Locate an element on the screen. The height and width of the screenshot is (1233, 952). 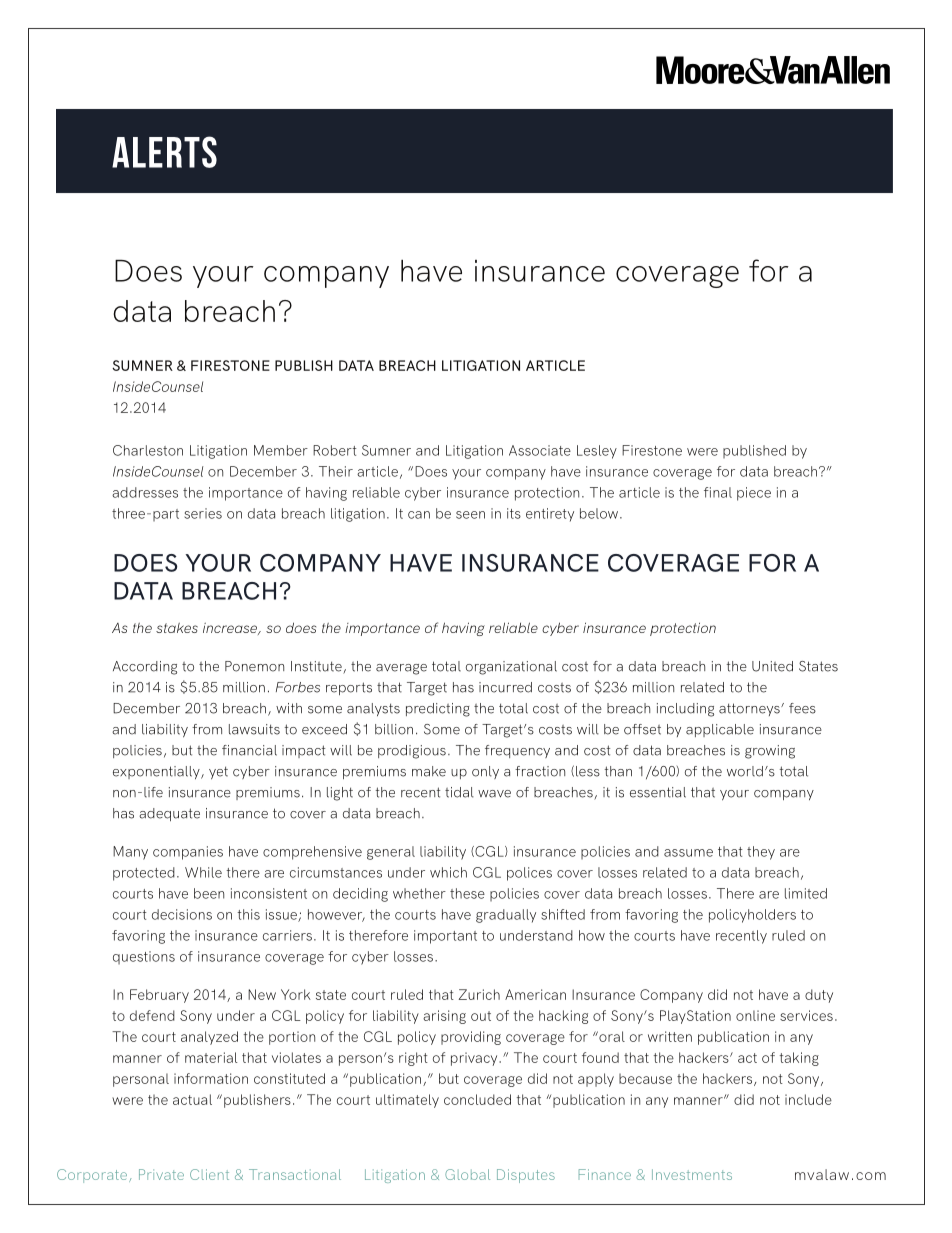
According is located at coordinates (145, 668).
